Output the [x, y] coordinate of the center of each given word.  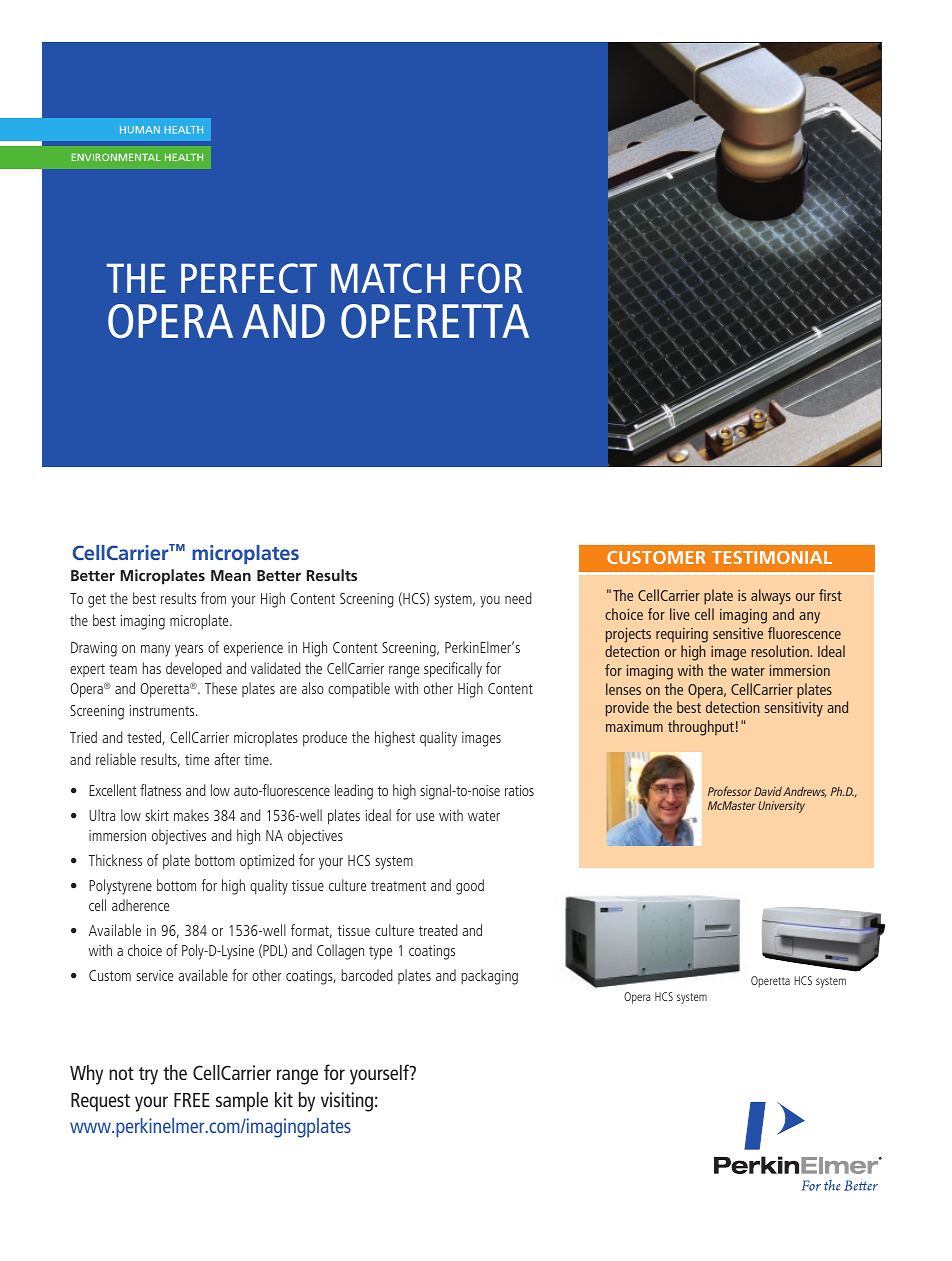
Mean [231, 575]
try [148, 1076]
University [781, 807]
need [518, 598]
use [425, 817]
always [771, 597]
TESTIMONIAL [772, 557]
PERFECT [249, 278]
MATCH [388, 278]
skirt [157, 815]
